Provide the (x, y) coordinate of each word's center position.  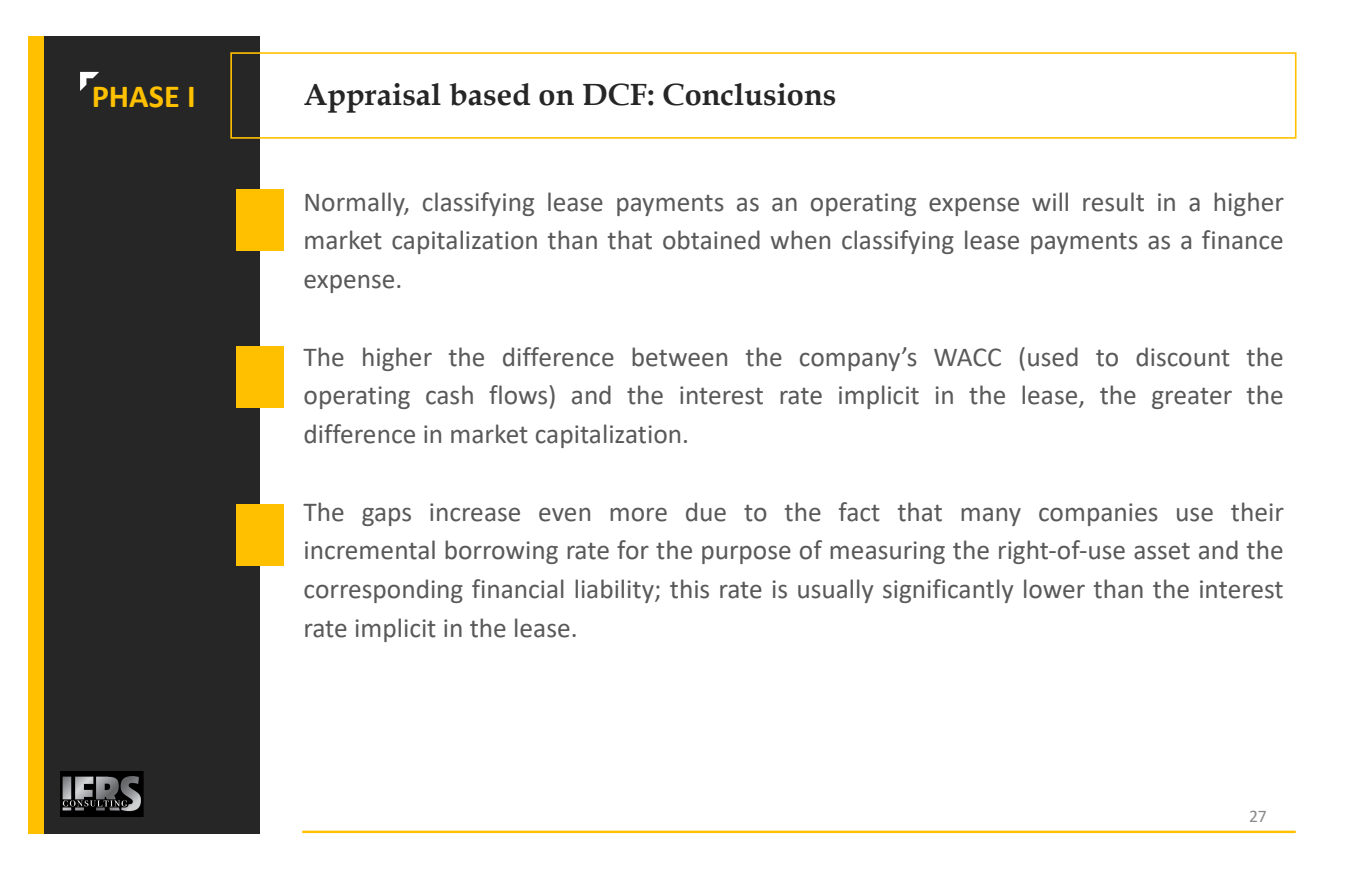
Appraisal (372, 98)
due (706, 512)
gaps (386, 516)
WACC (967, 357)
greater (1192, 398)
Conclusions (749, 94)
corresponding (383, 591)
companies (1098, 514)
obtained (711, 240)
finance (1242, 240)
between (679, 357)
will (1050, 201)
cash (449, 395)
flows (518, 395)
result (1113, 202)
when (800, 240)
